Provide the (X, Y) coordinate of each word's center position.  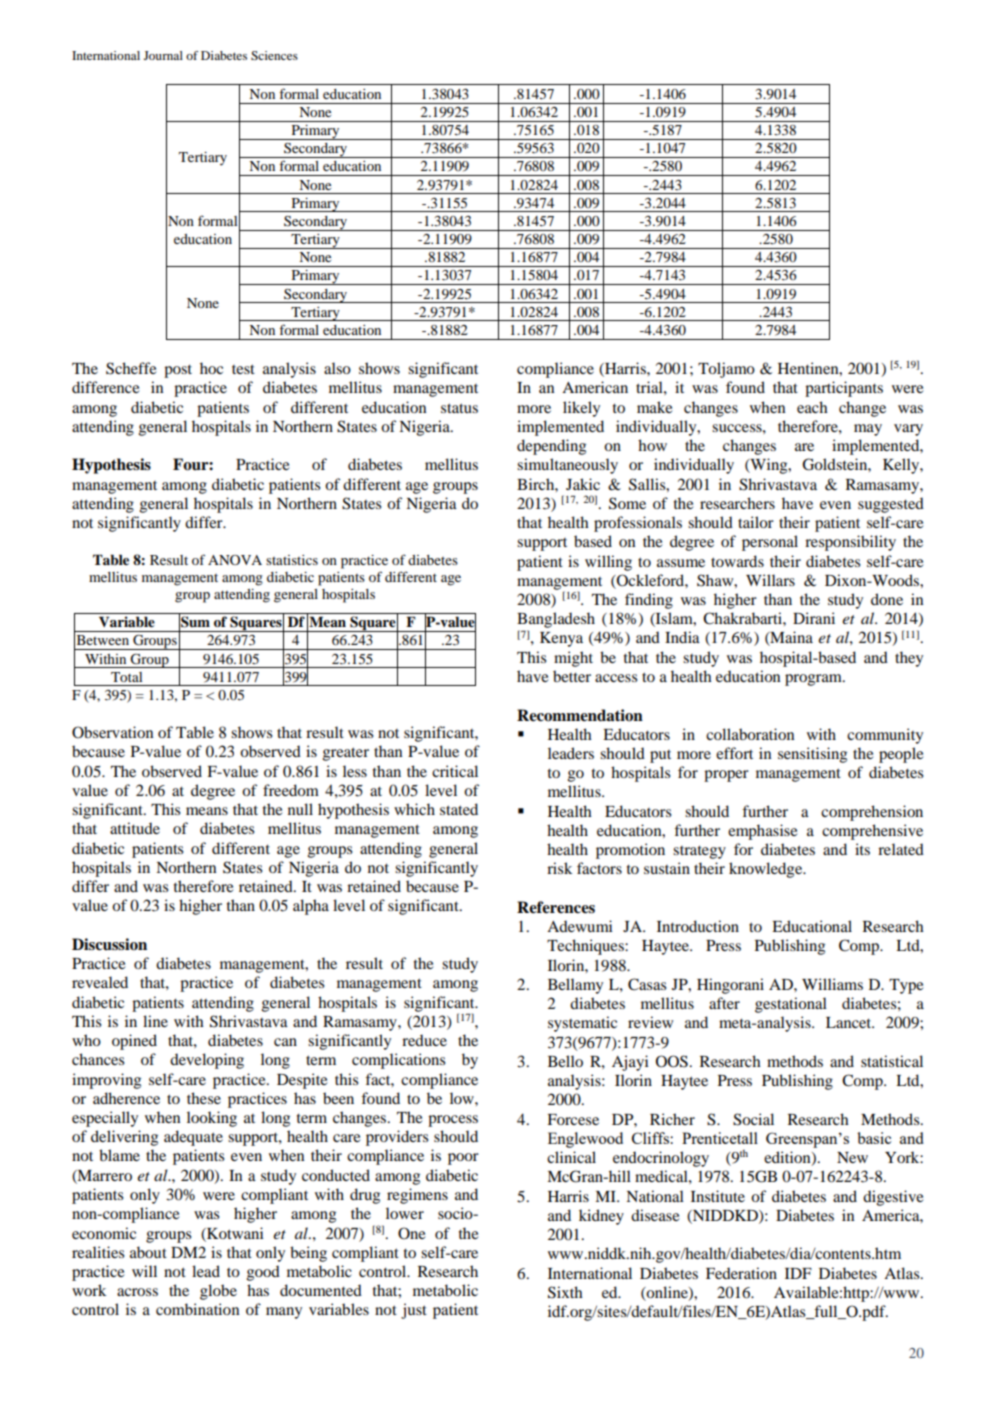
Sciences (274, 55)
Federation (741, 1273)
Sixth (565, 1292)
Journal (163, 55)
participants (844, 389)
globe (218, 1292)
